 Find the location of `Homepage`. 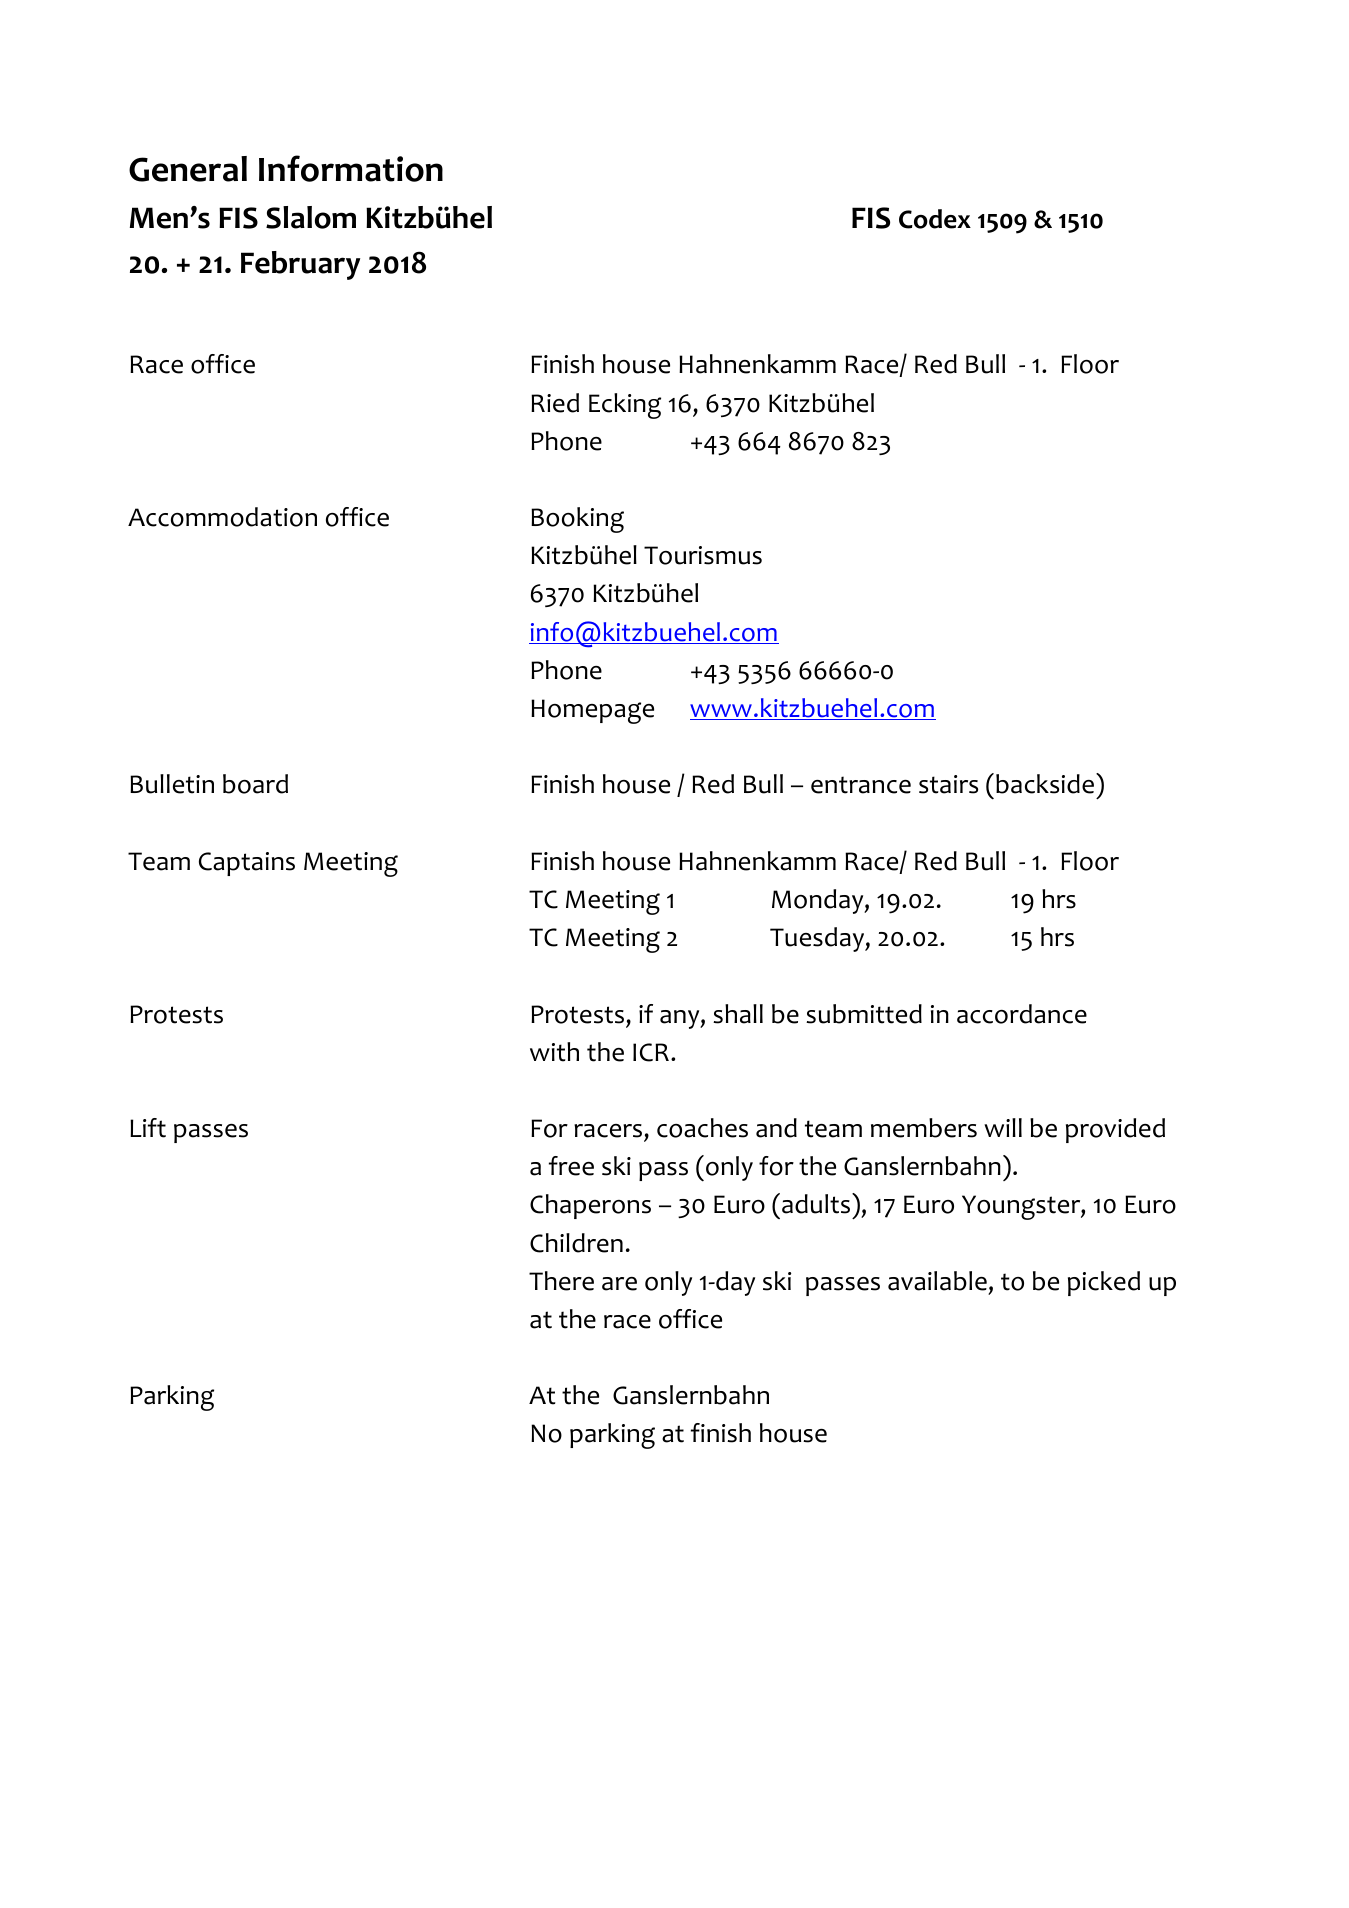

Homepage is located at coordinates (592, 711).
